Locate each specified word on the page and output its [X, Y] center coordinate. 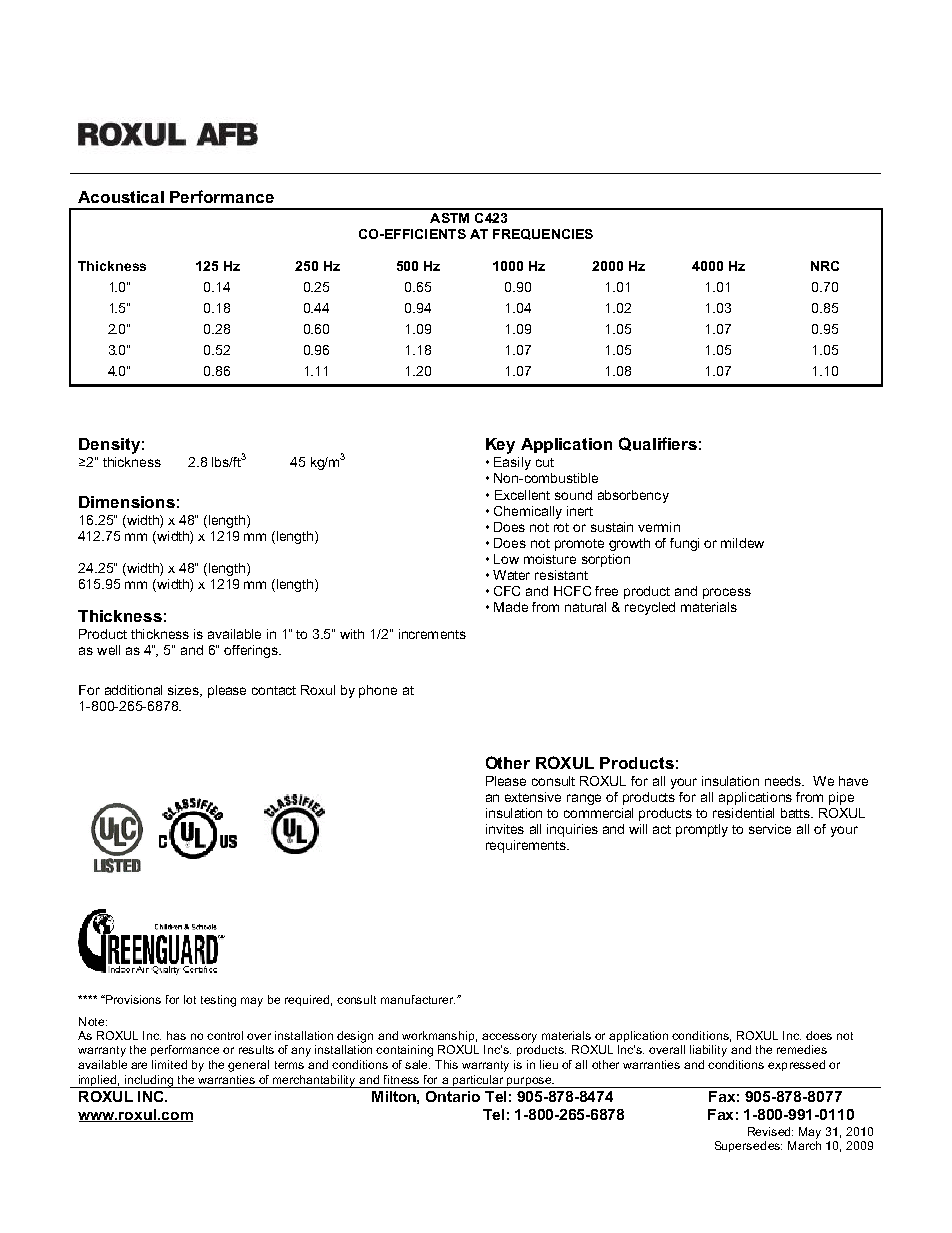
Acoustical [121, 197]
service [770, 829]
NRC [825, 266]
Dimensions [127, 502]
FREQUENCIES [543, 234]
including [149, 1081]
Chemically [528, 512]
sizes [184, 691]
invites [505, 829]
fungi [684, 544]
